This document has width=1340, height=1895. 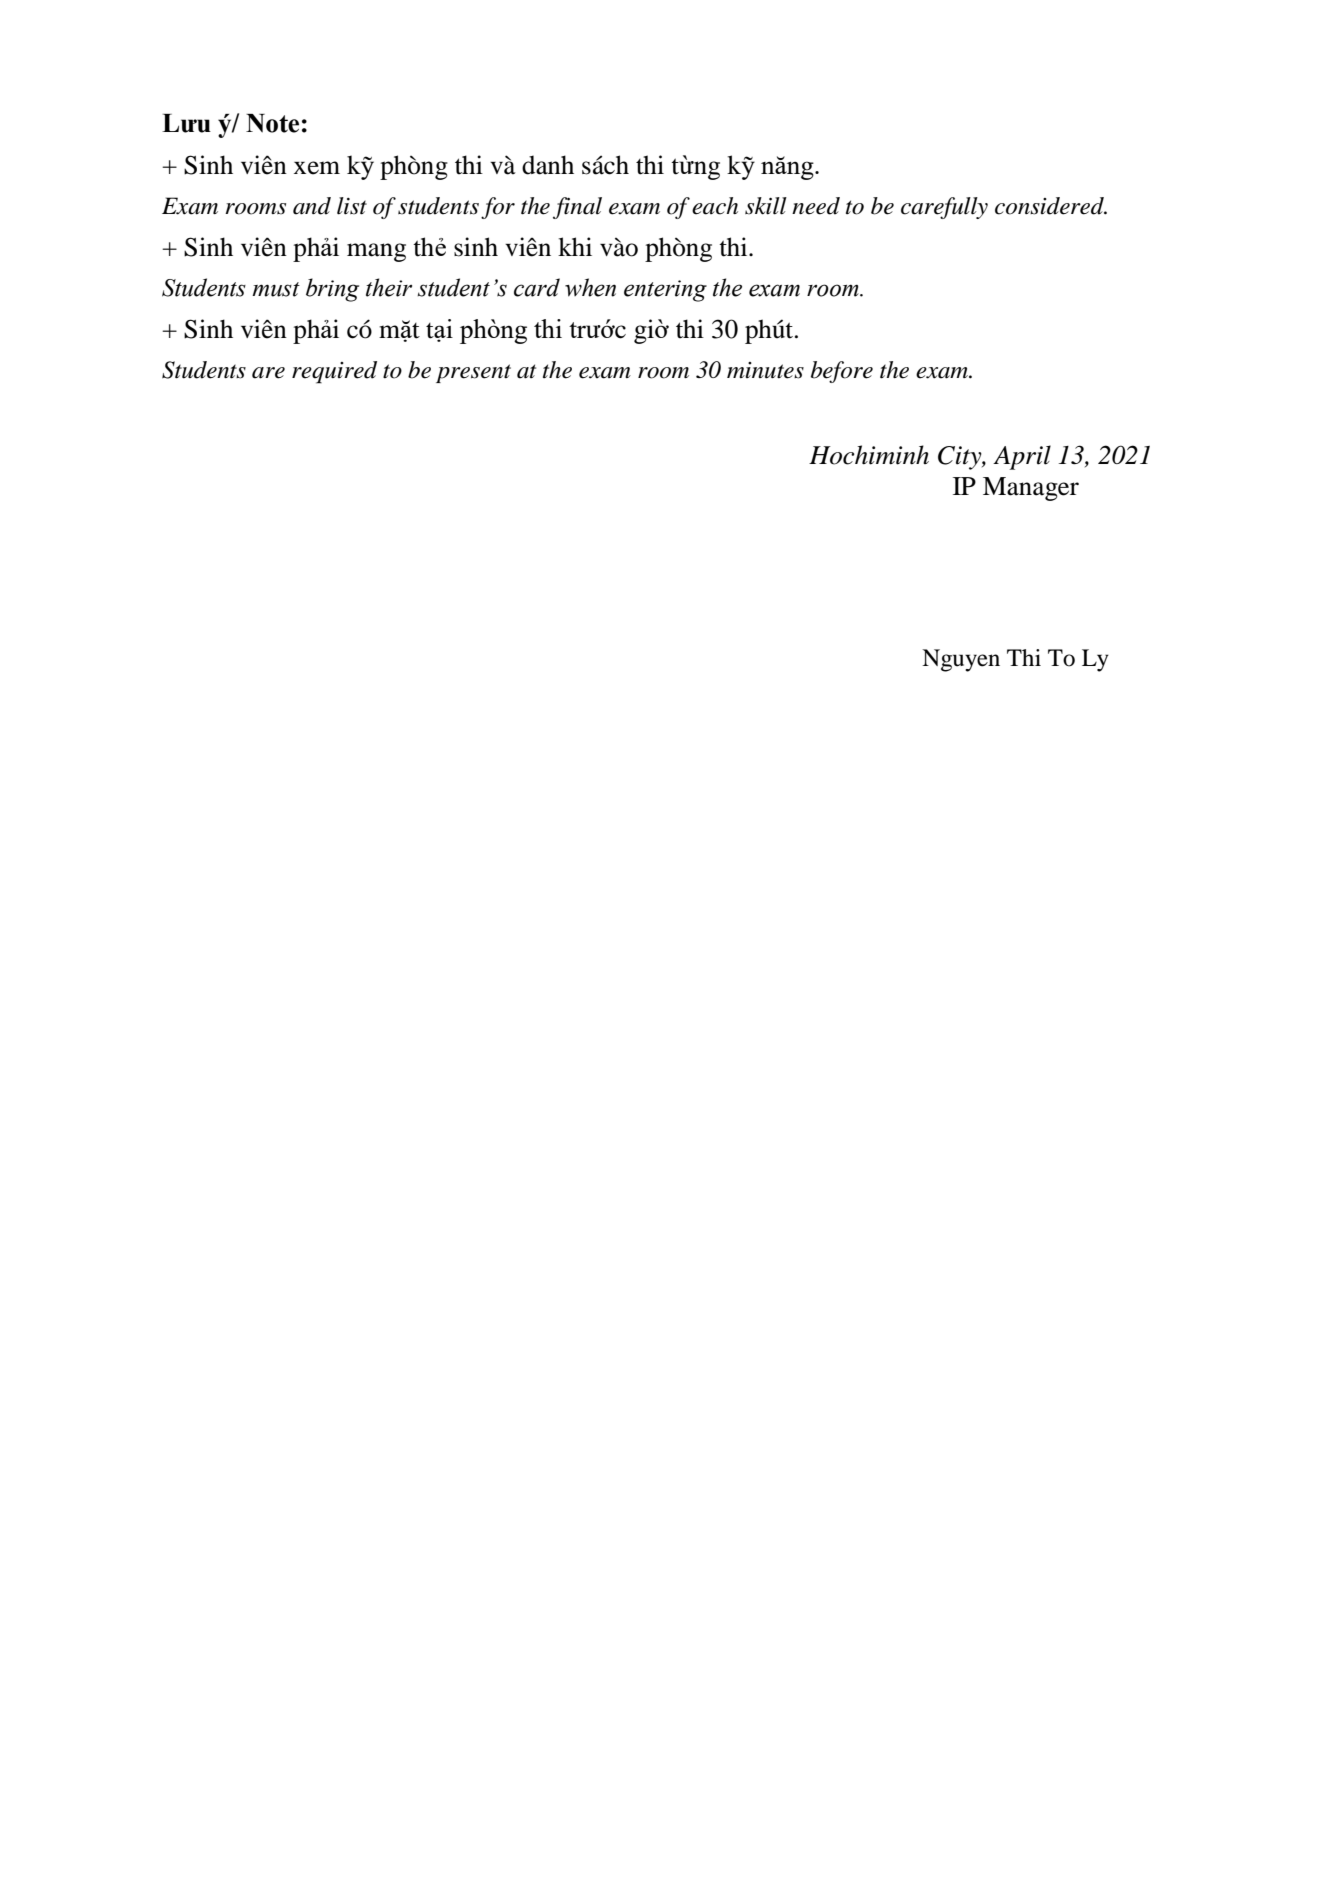 What do you see at coordinates (961, 660) in the document?
I see `Nguyen` at bounding box center [961, 660].
